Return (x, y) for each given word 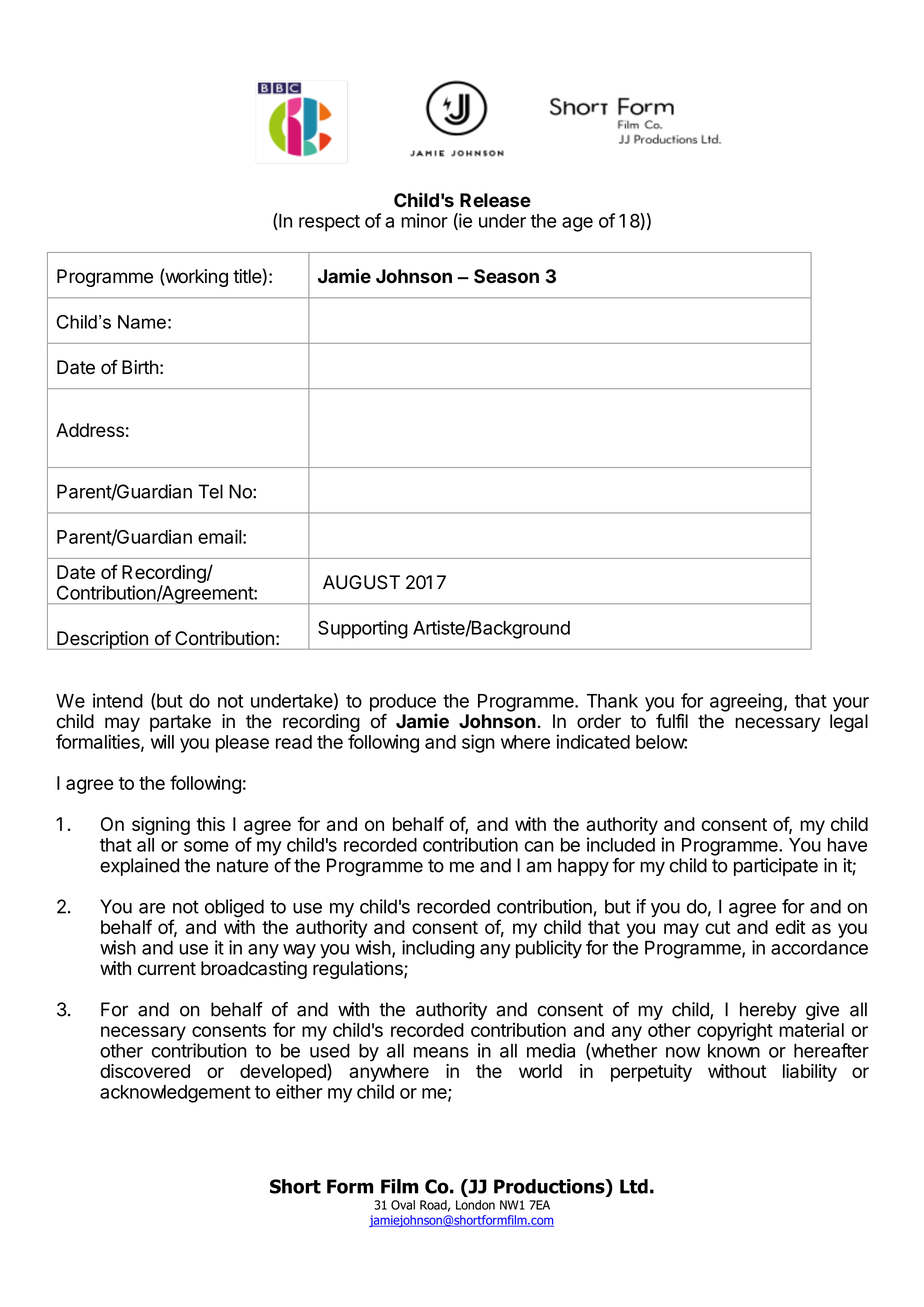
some (206, 846)
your (851, 704)
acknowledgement (175, 1094)
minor (424, 220)
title (247, 276)
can (539, 846)
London (475, 1205)
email (220, 536)
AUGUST (361, 582)
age (577, 224)
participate (776, 867)
